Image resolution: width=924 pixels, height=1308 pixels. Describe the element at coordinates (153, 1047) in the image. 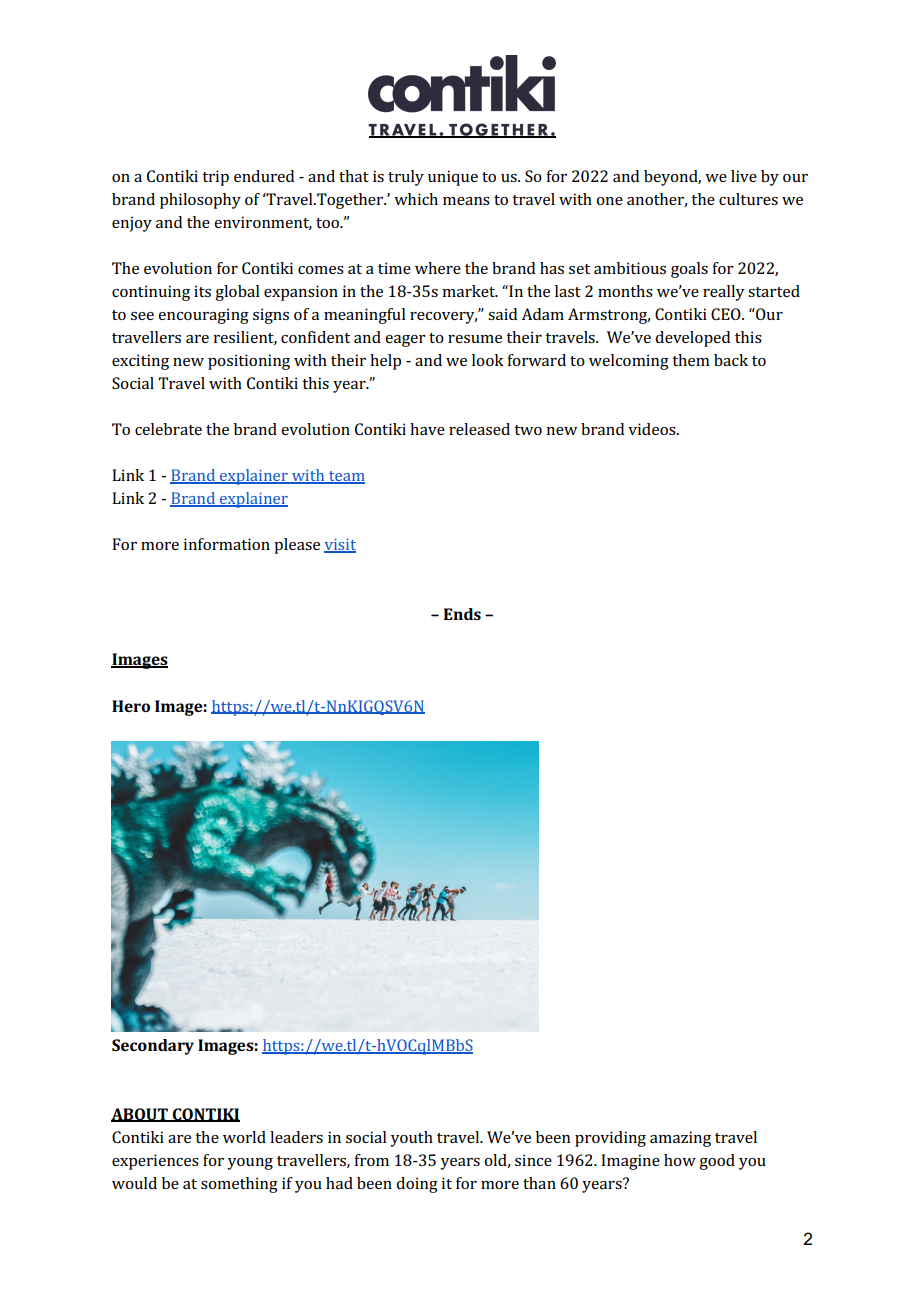

I see `Secondary` at that location.
